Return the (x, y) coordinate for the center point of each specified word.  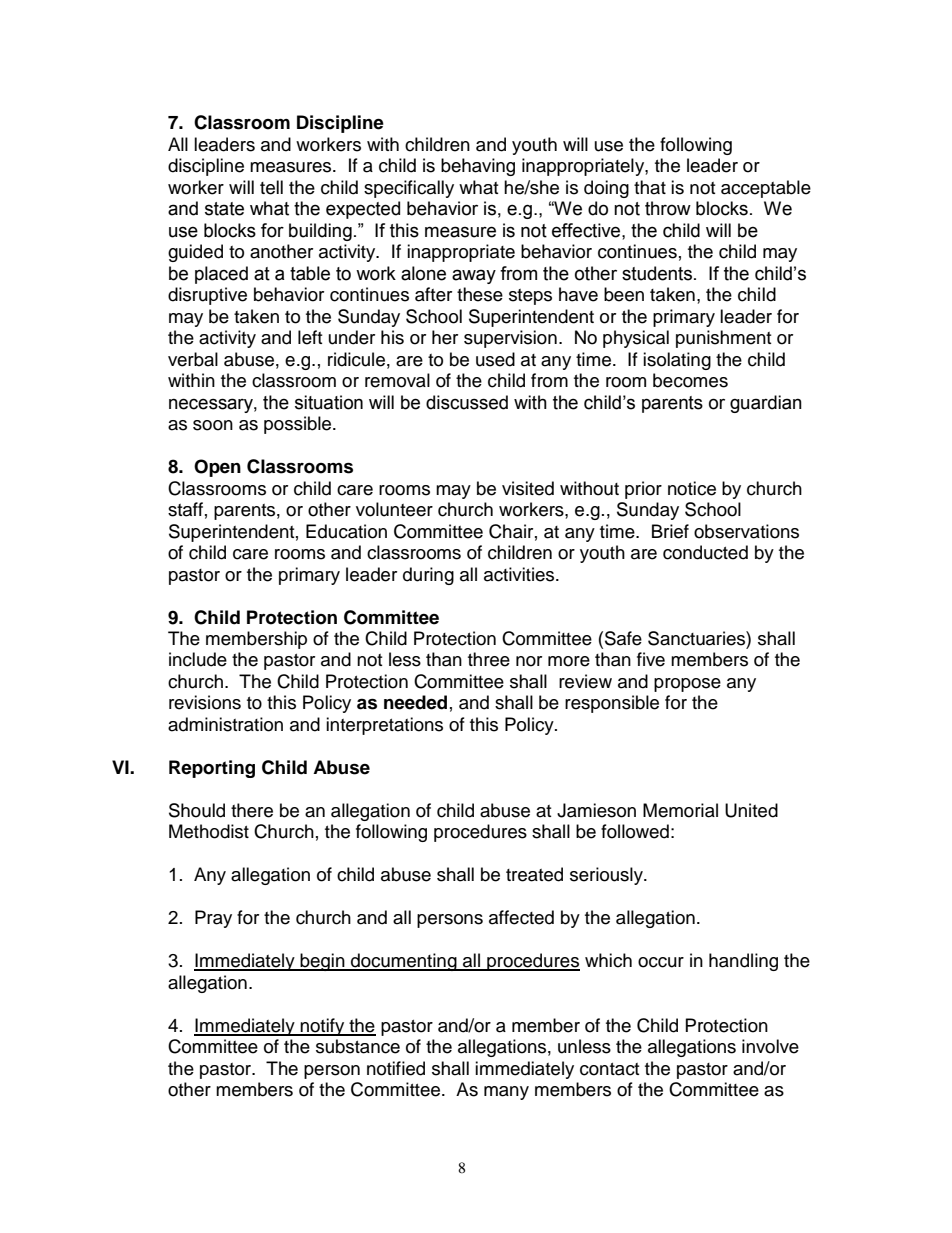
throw (668, 208)
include (198, 659)
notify (322, 1027)
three (489, 659)
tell (271, 187)
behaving (478, 167)
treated (534, 874)
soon (213, 425)
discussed (467, 402)
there (252, 810)
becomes (690, 380)
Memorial (680, 810)
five (651, 659)
